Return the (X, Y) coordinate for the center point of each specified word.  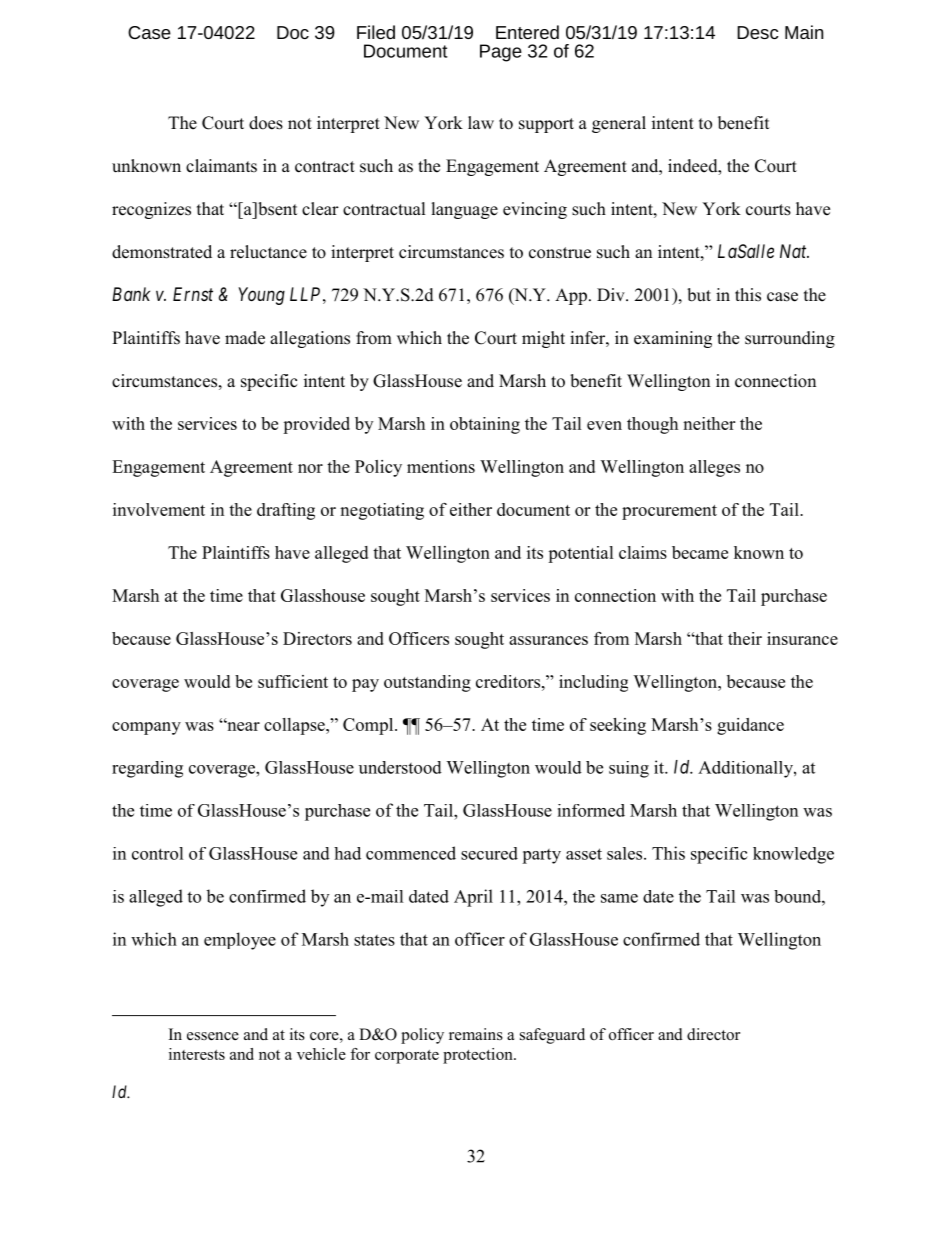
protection (479, 1056)
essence (213, 1036)
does (266, 123)
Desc (757, 32)
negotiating (382, 511)
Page (501, 53)
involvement (159, 509)
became (700, 552)
